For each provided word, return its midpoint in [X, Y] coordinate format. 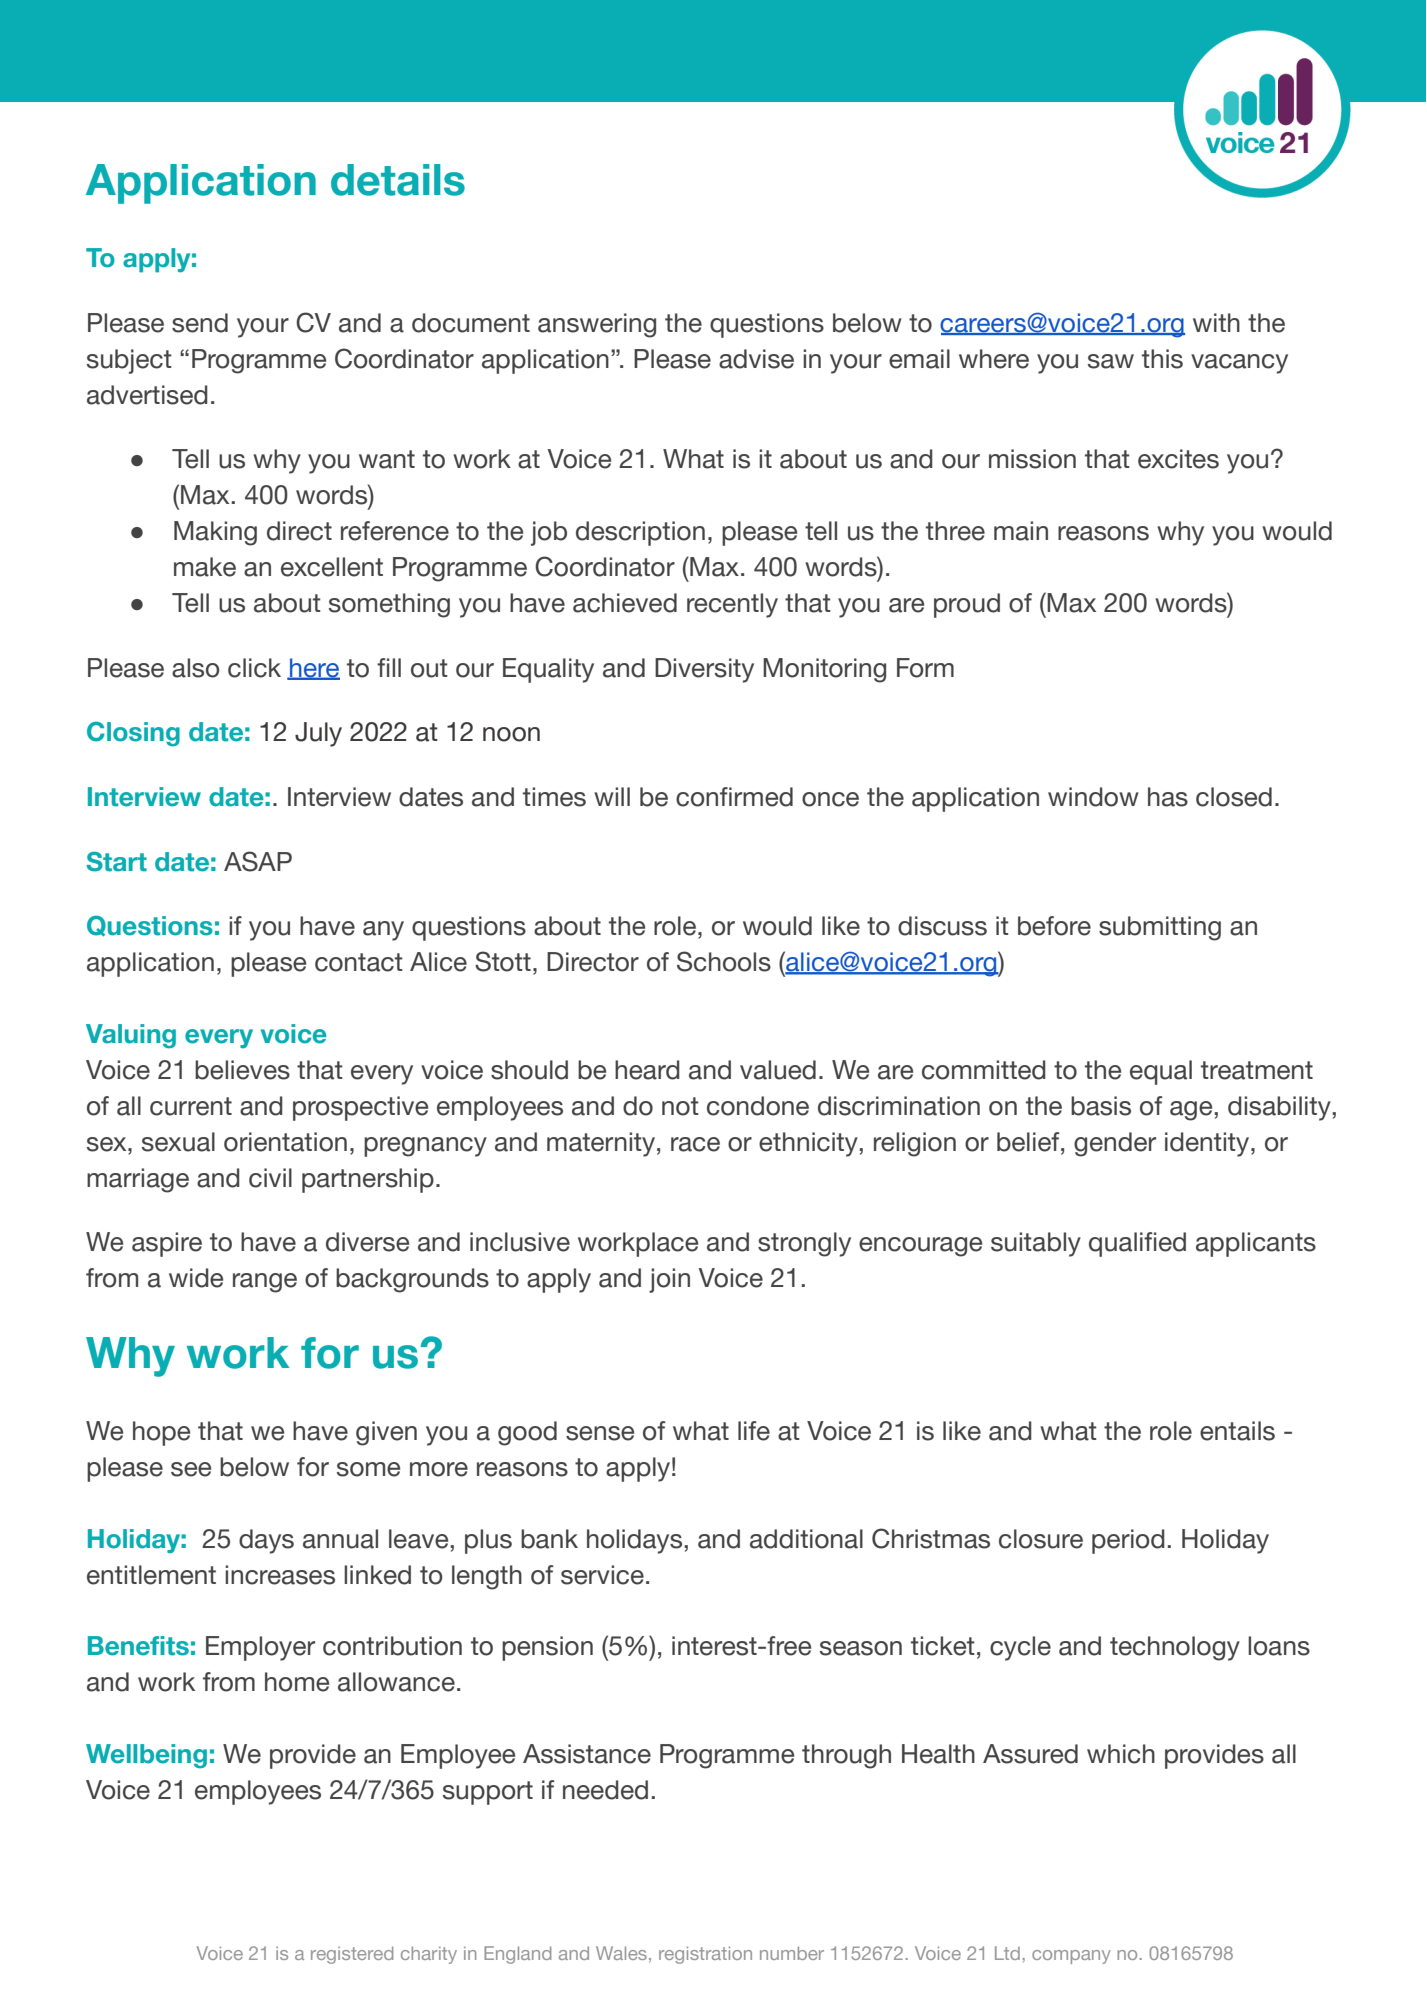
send [200, 323]
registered [352, 1955]
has [1168, 797]
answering [597, 325]
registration [705, 1955]
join [669, 1280]
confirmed [734, 797]
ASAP [258, 861]
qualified [1137, 1244]
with [1216, 322]
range [265, 1283]
